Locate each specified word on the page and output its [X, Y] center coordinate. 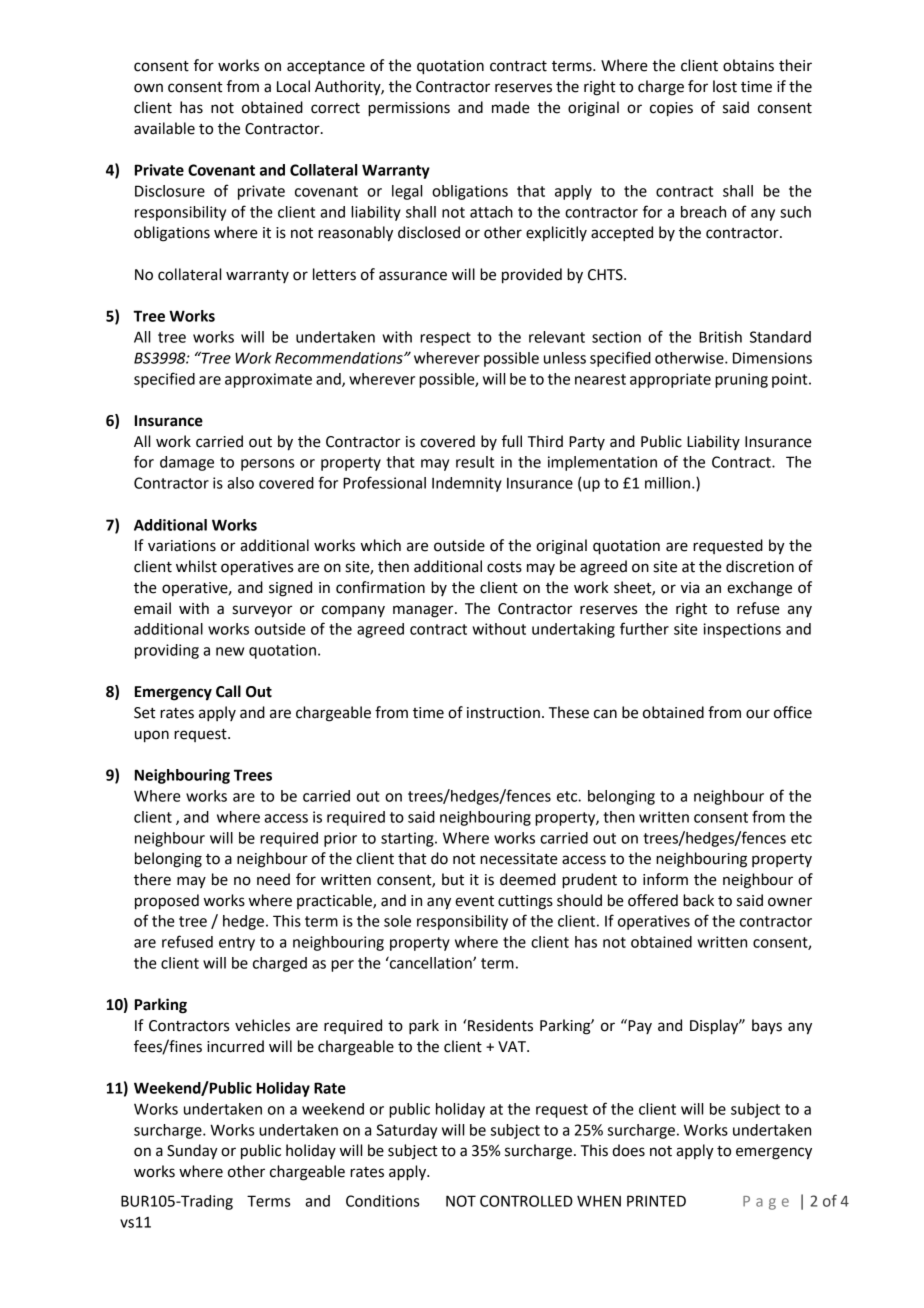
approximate [268, 380]
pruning [741, 380]
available [164, 128]
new [230, 651]
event [474, 901]
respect [445, 339]
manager [424, 611]
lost [725, 86]
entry [237, 944]
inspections [742, 630]
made [511, 107]
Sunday [192, 1152]
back [698, 900]
